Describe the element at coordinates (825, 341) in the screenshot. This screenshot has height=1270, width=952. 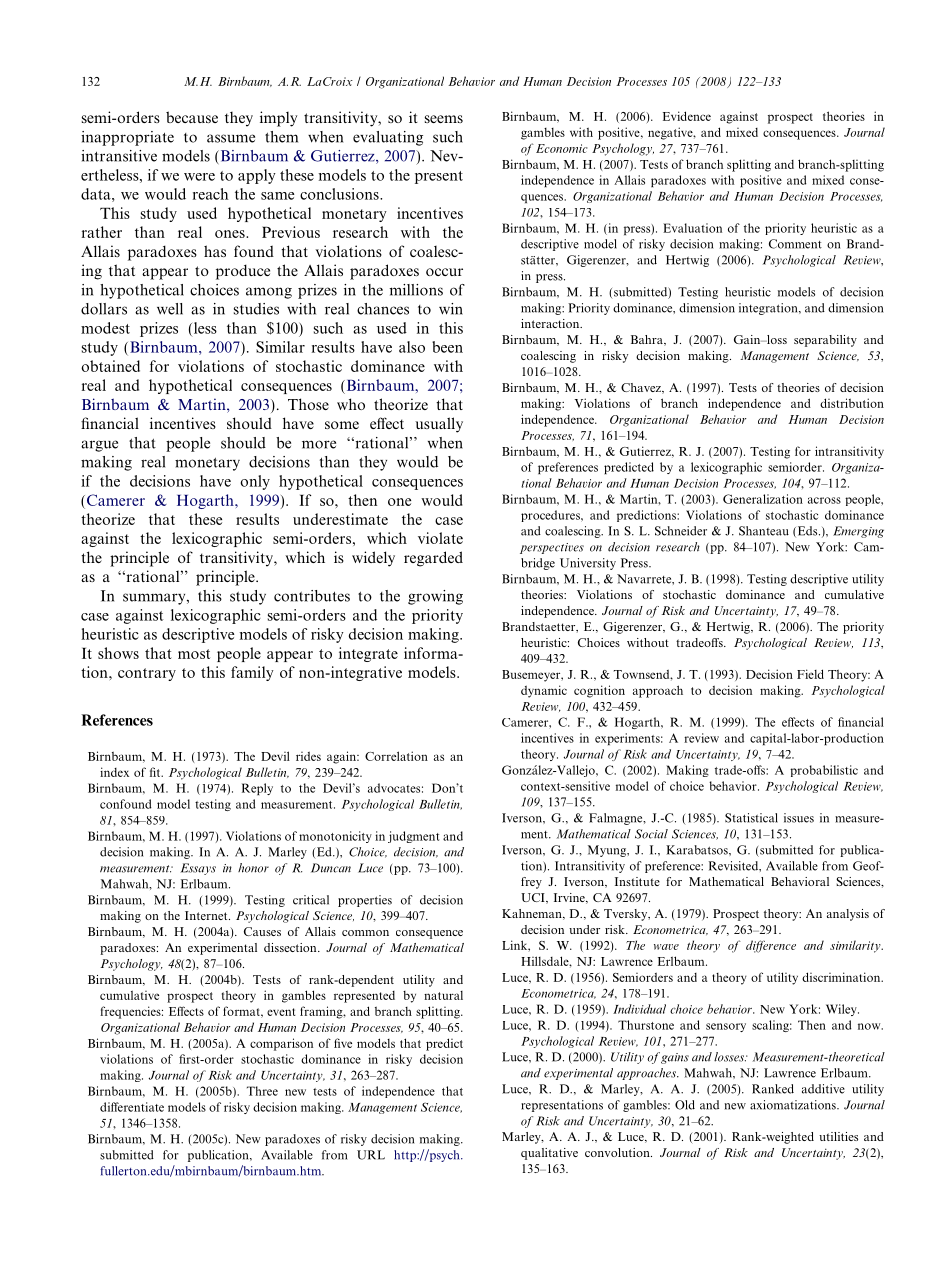
I see `separability` at that location.
